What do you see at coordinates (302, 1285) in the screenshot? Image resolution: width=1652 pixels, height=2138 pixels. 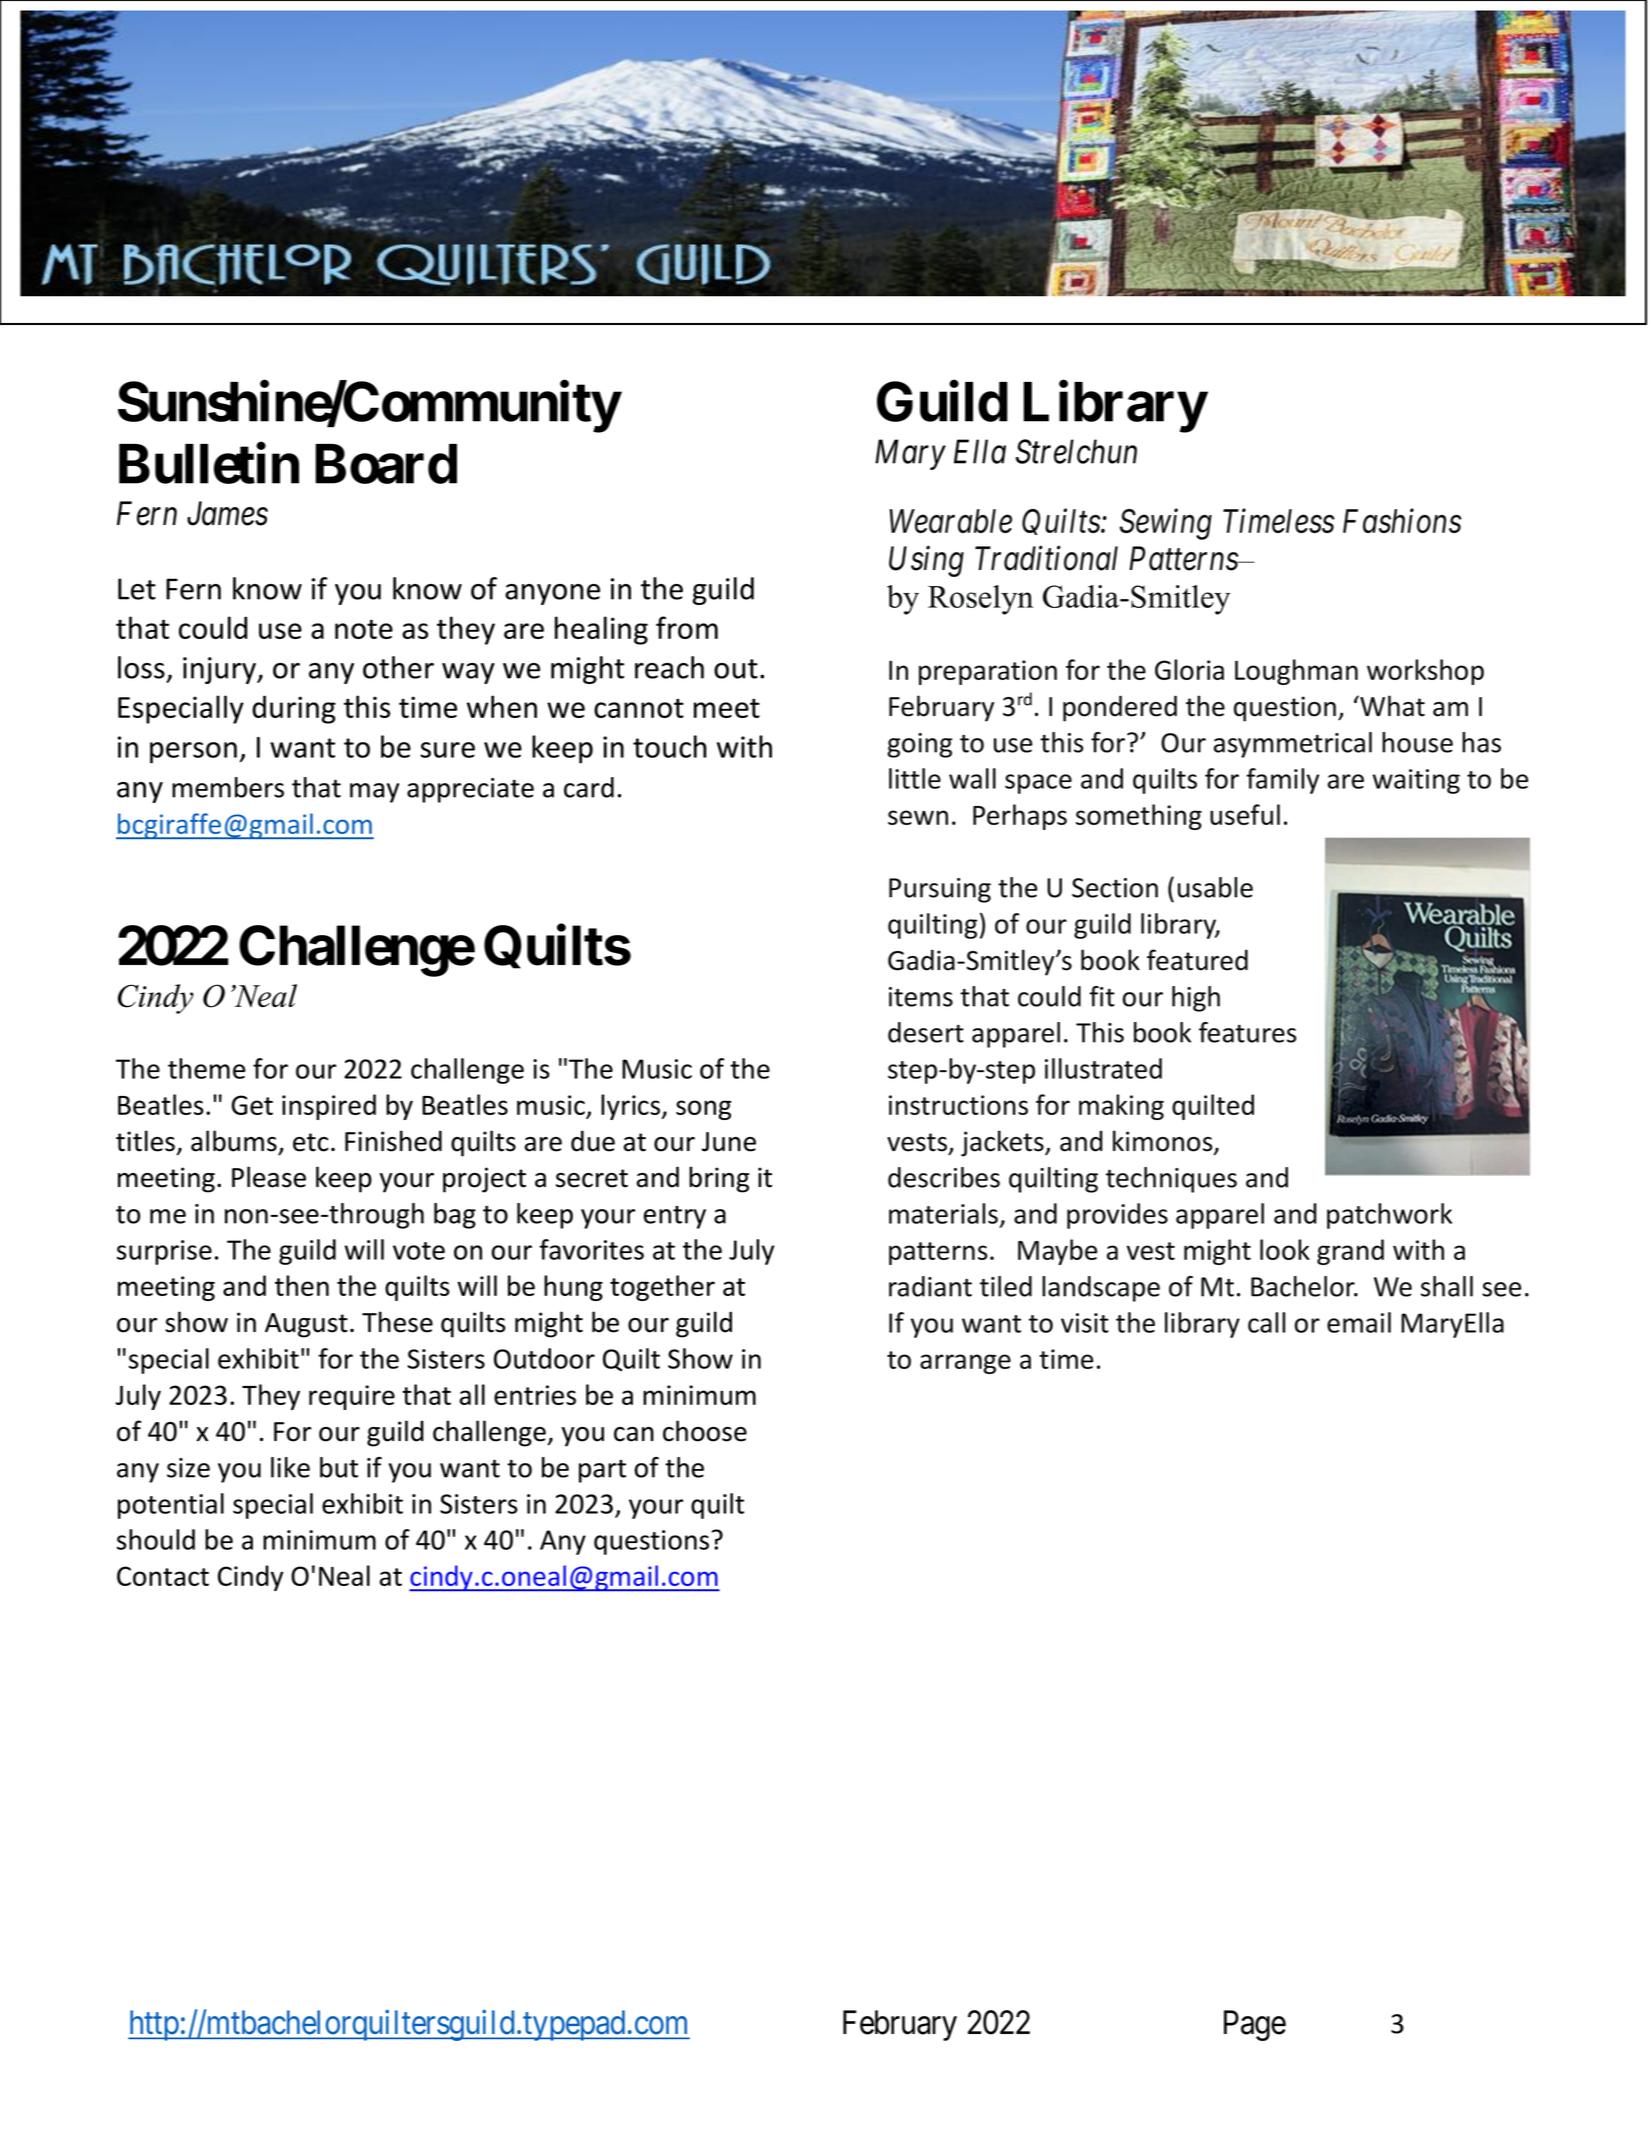 I see `then` at bounding box center [302, 1285].
